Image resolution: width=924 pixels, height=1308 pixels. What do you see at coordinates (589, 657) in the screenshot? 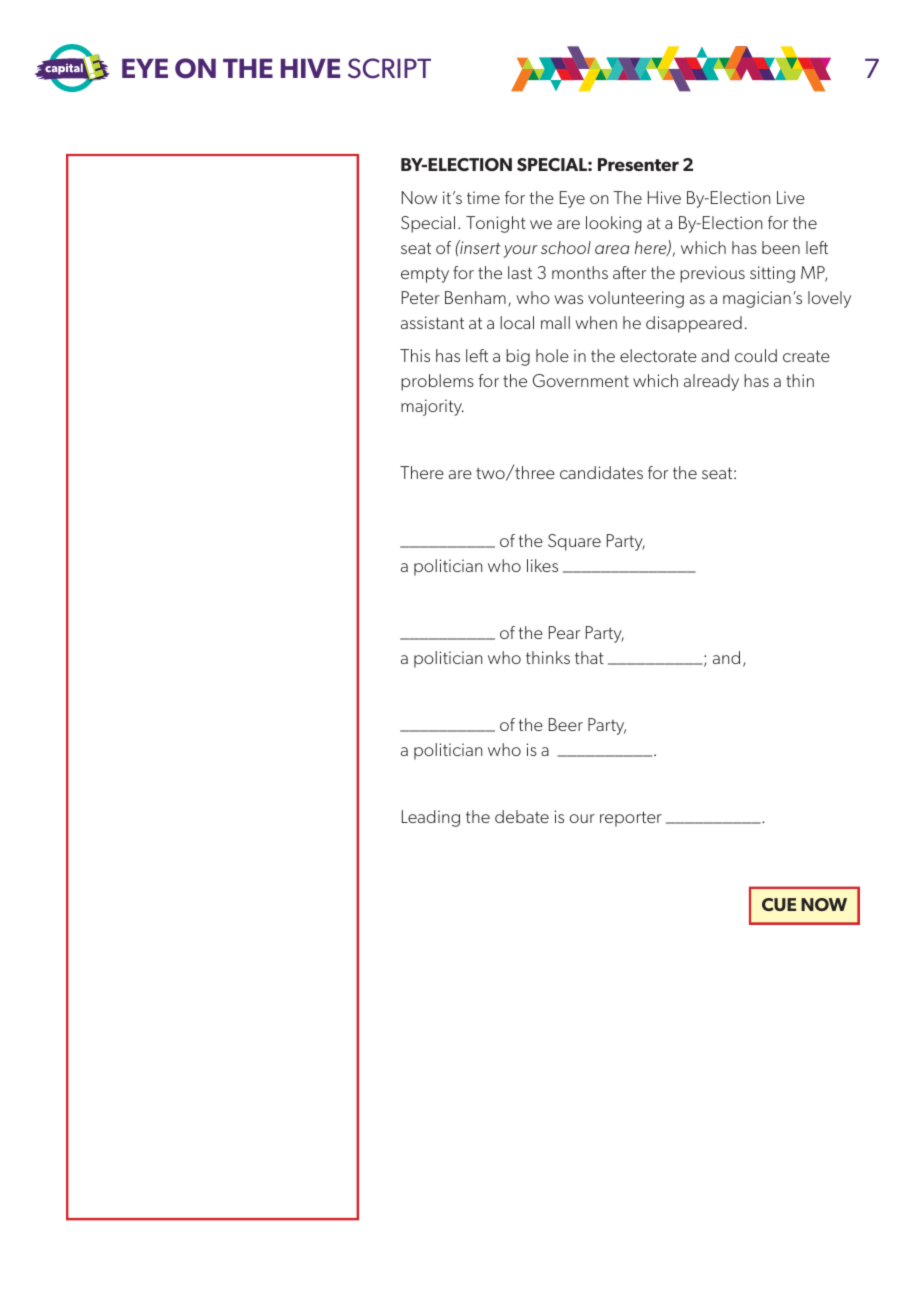
I see `that` at bounding box center [589, 657].
